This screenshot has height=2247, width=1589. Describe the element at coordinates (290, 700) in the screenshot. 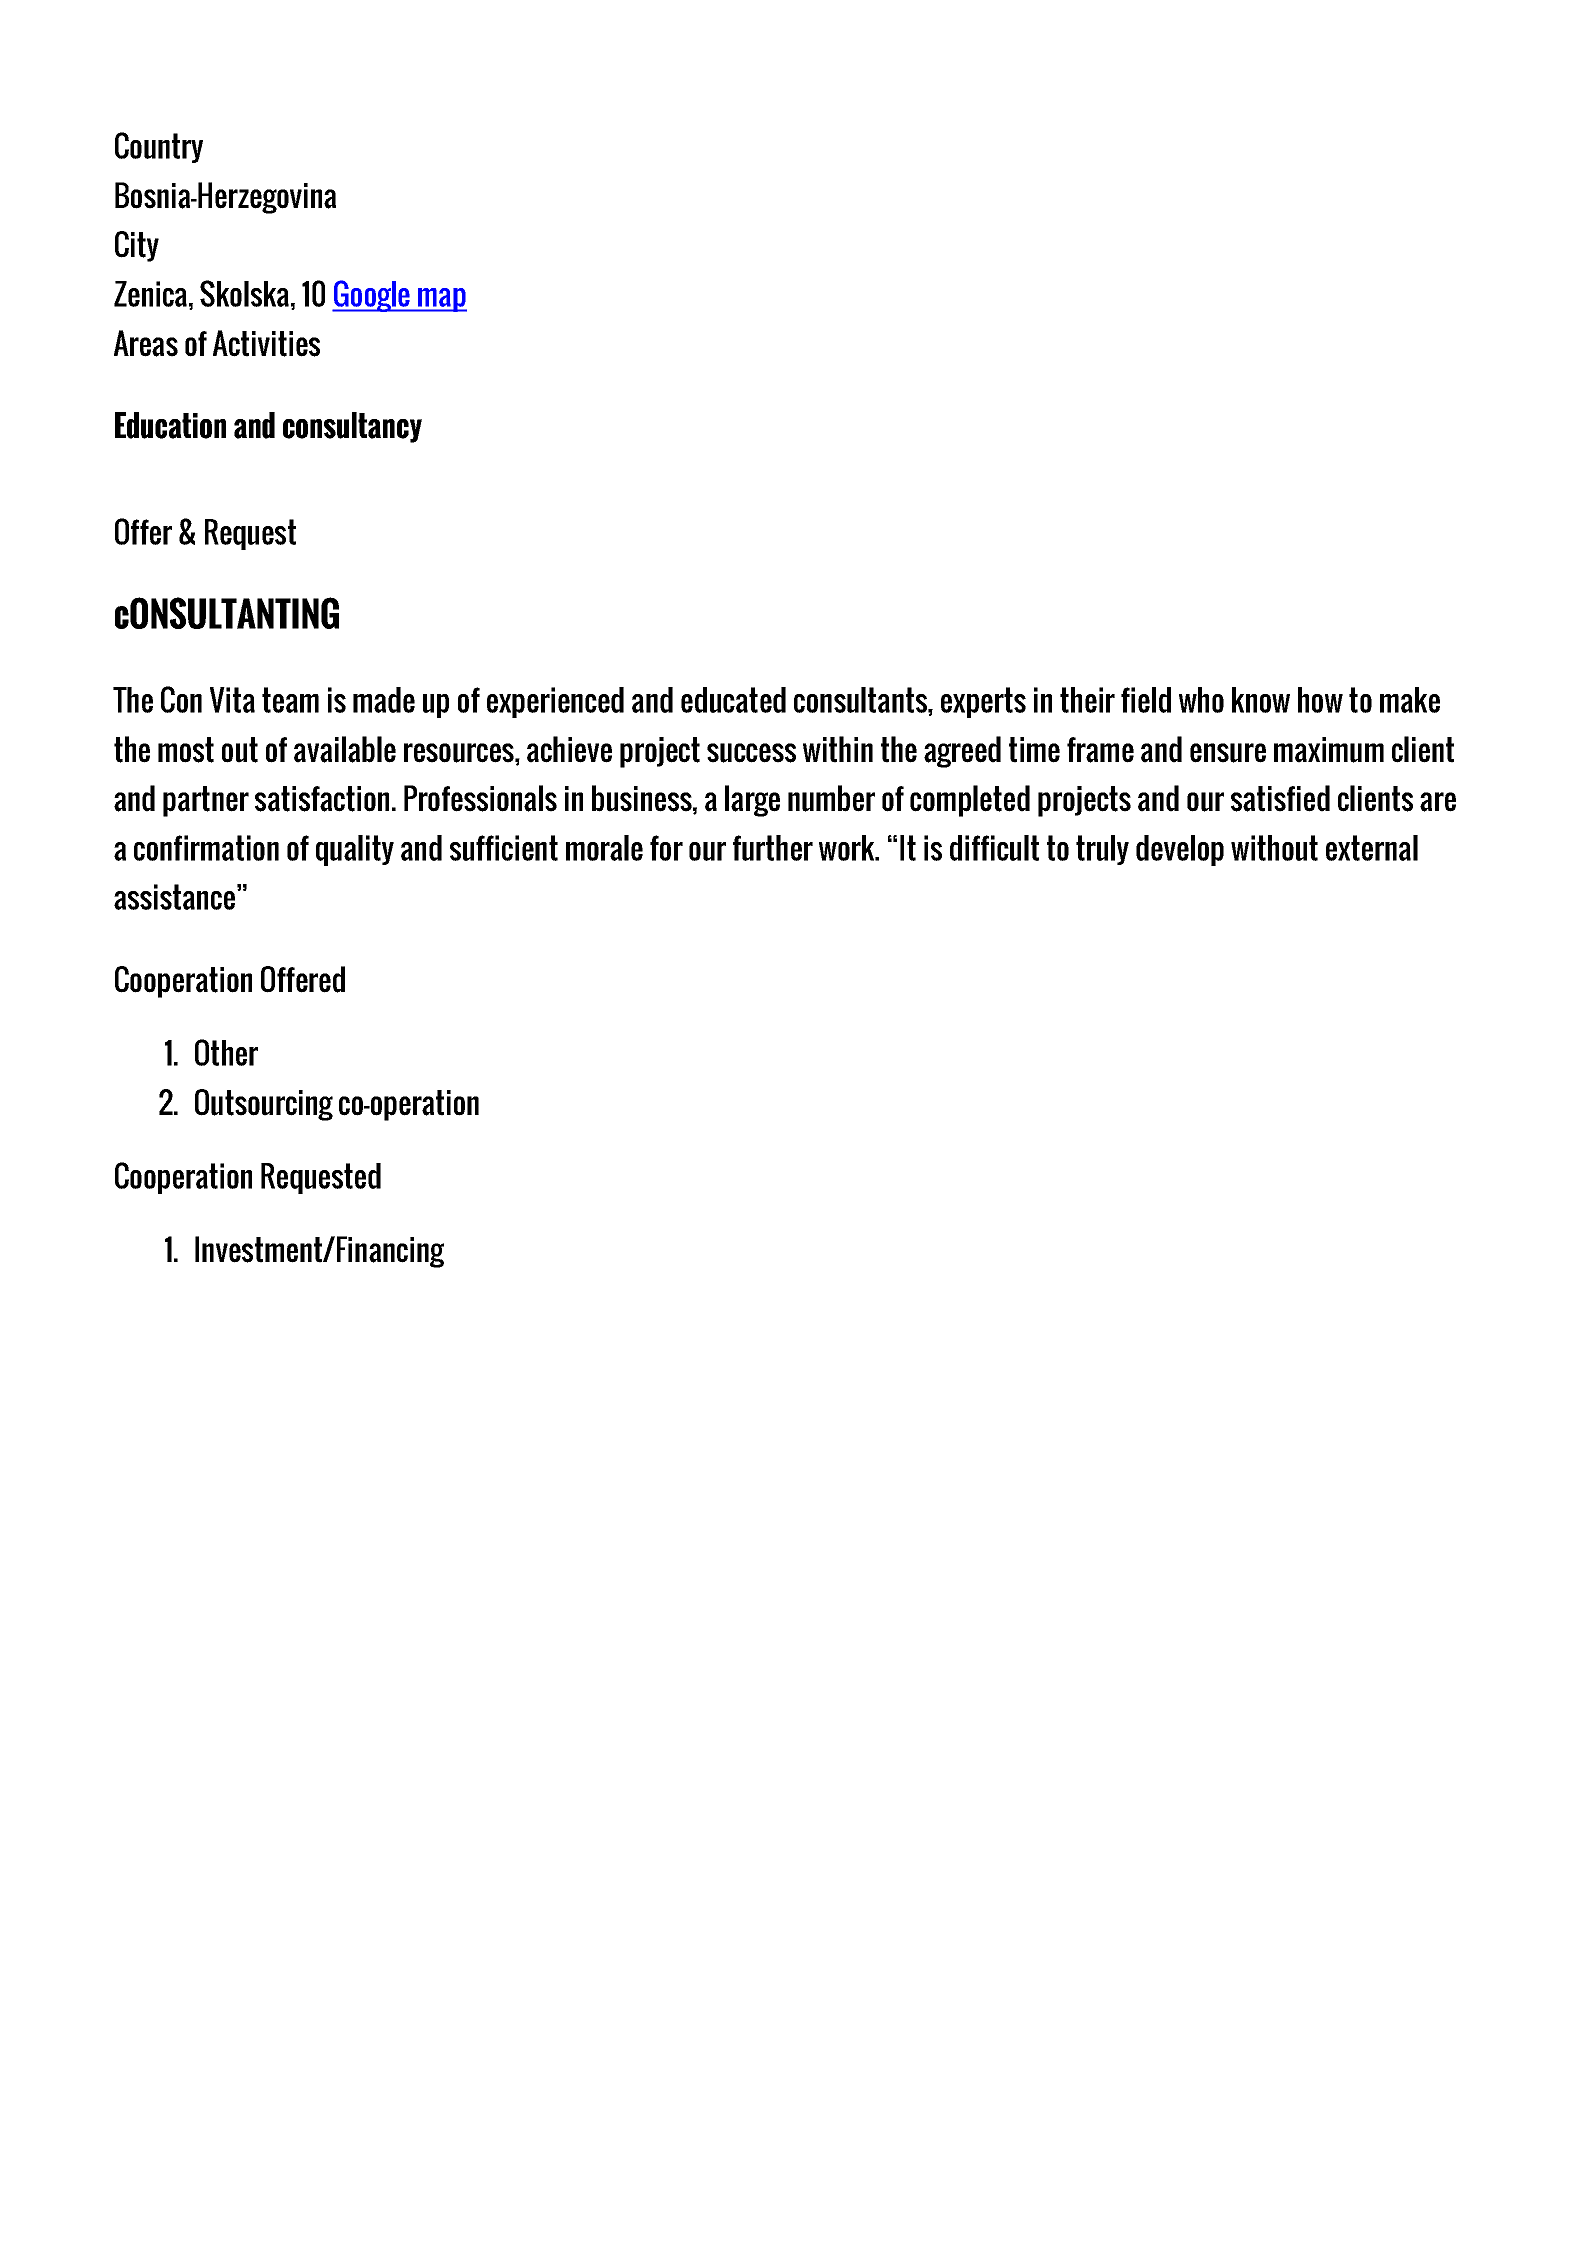

I see `team` at that location.
